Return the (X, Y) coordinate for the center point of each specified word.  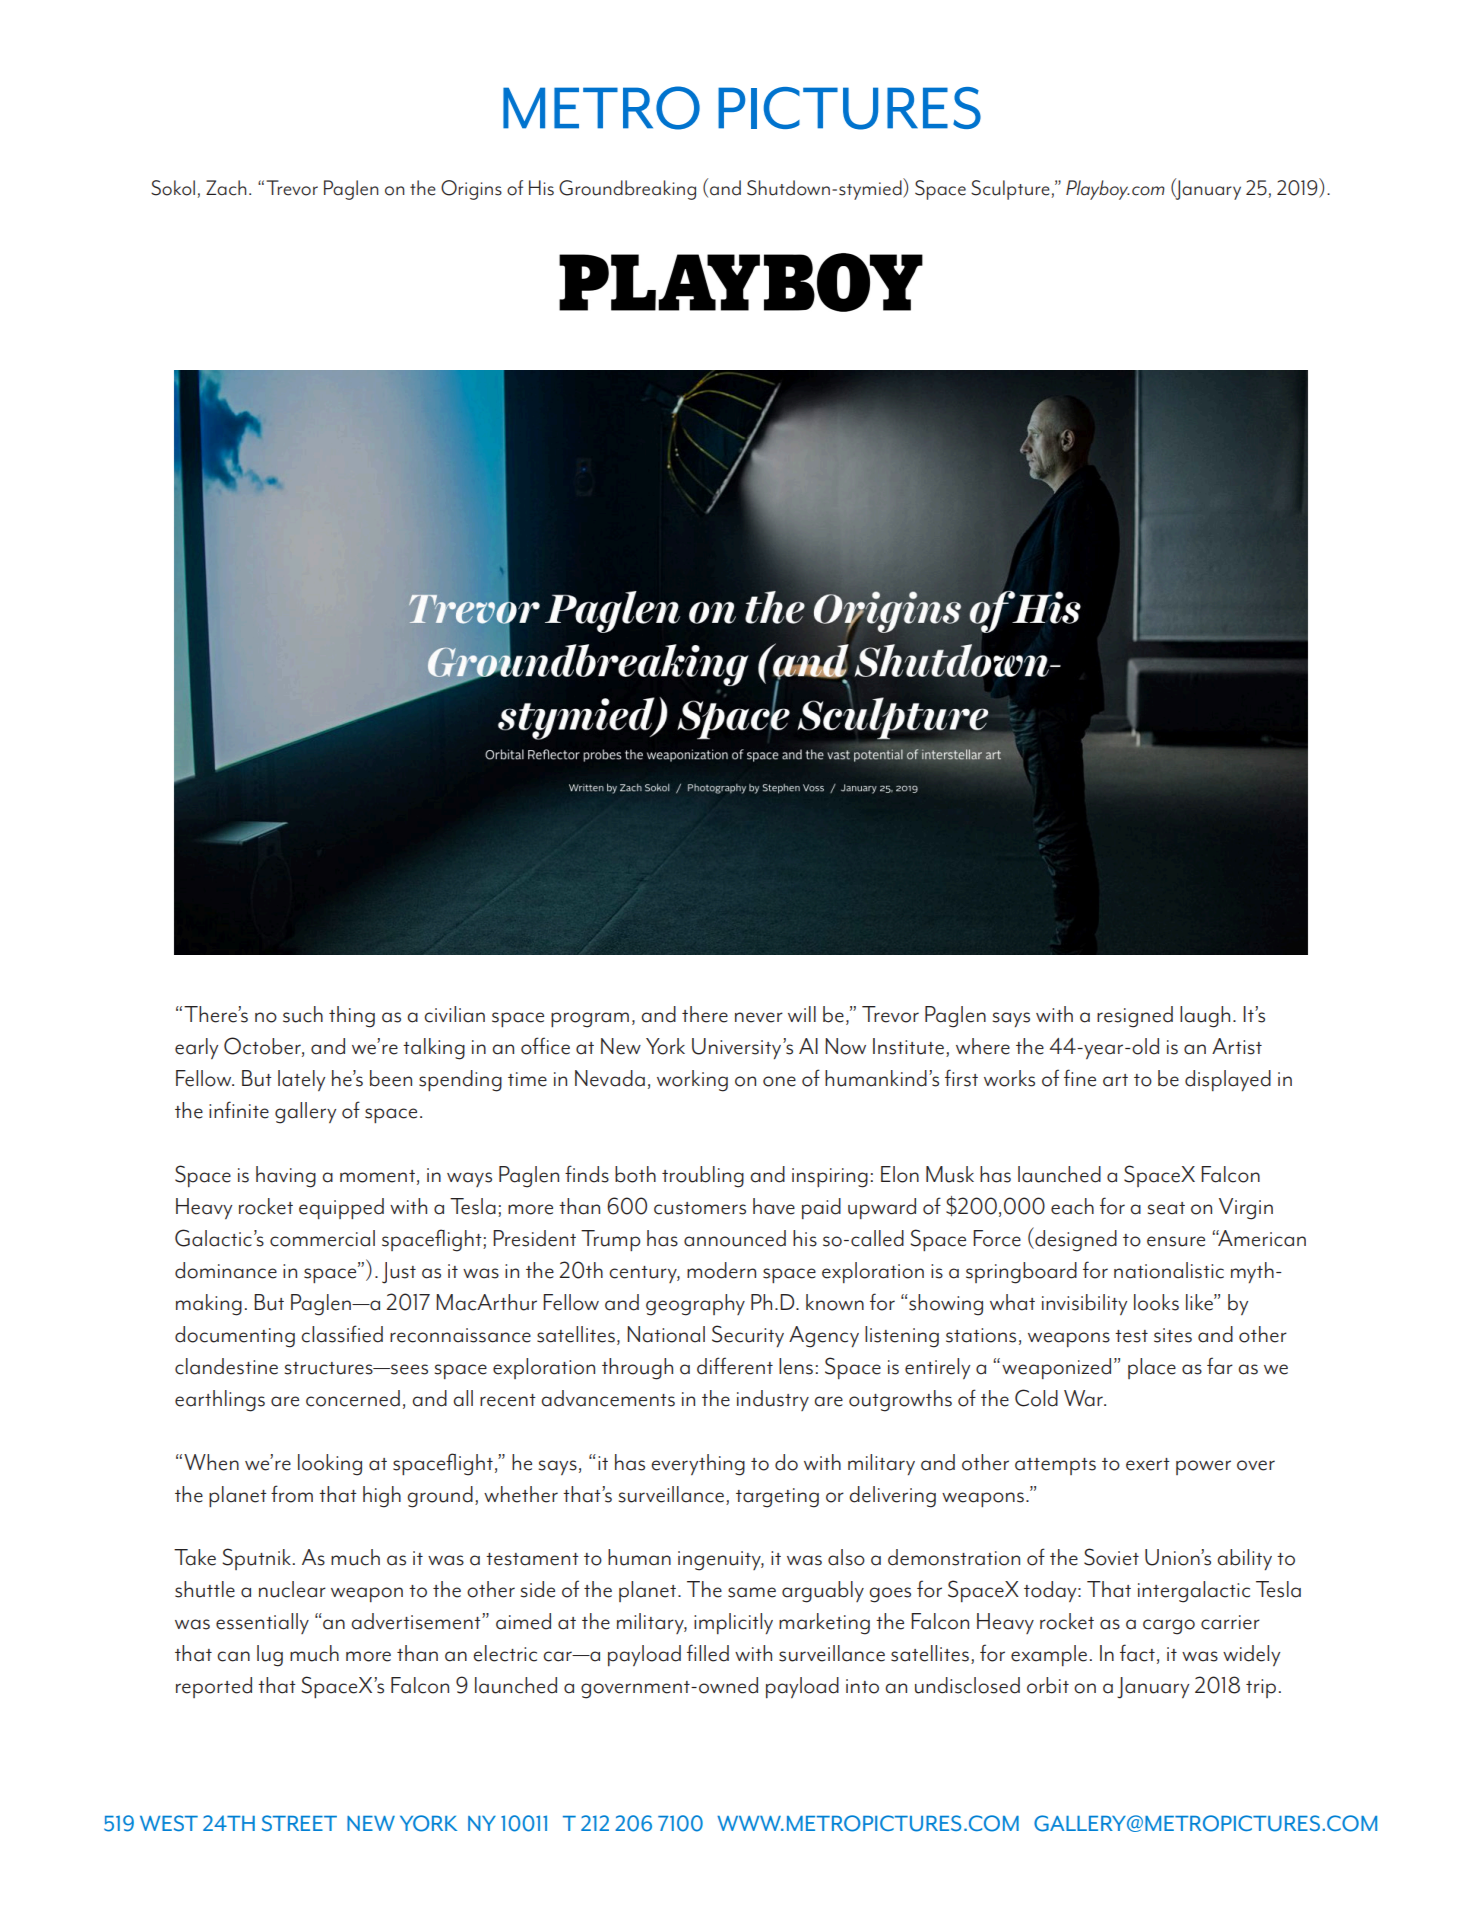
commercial (322, 1238)
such (303, 1014)
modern (721, 1270)
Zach (226, 188)
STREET (299, 1823)
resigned (1135, 1017)
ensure (1176, 1241)
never (759, 1017)
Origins (471, 190)
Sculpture (1010, 190)
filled (708, 1653)
